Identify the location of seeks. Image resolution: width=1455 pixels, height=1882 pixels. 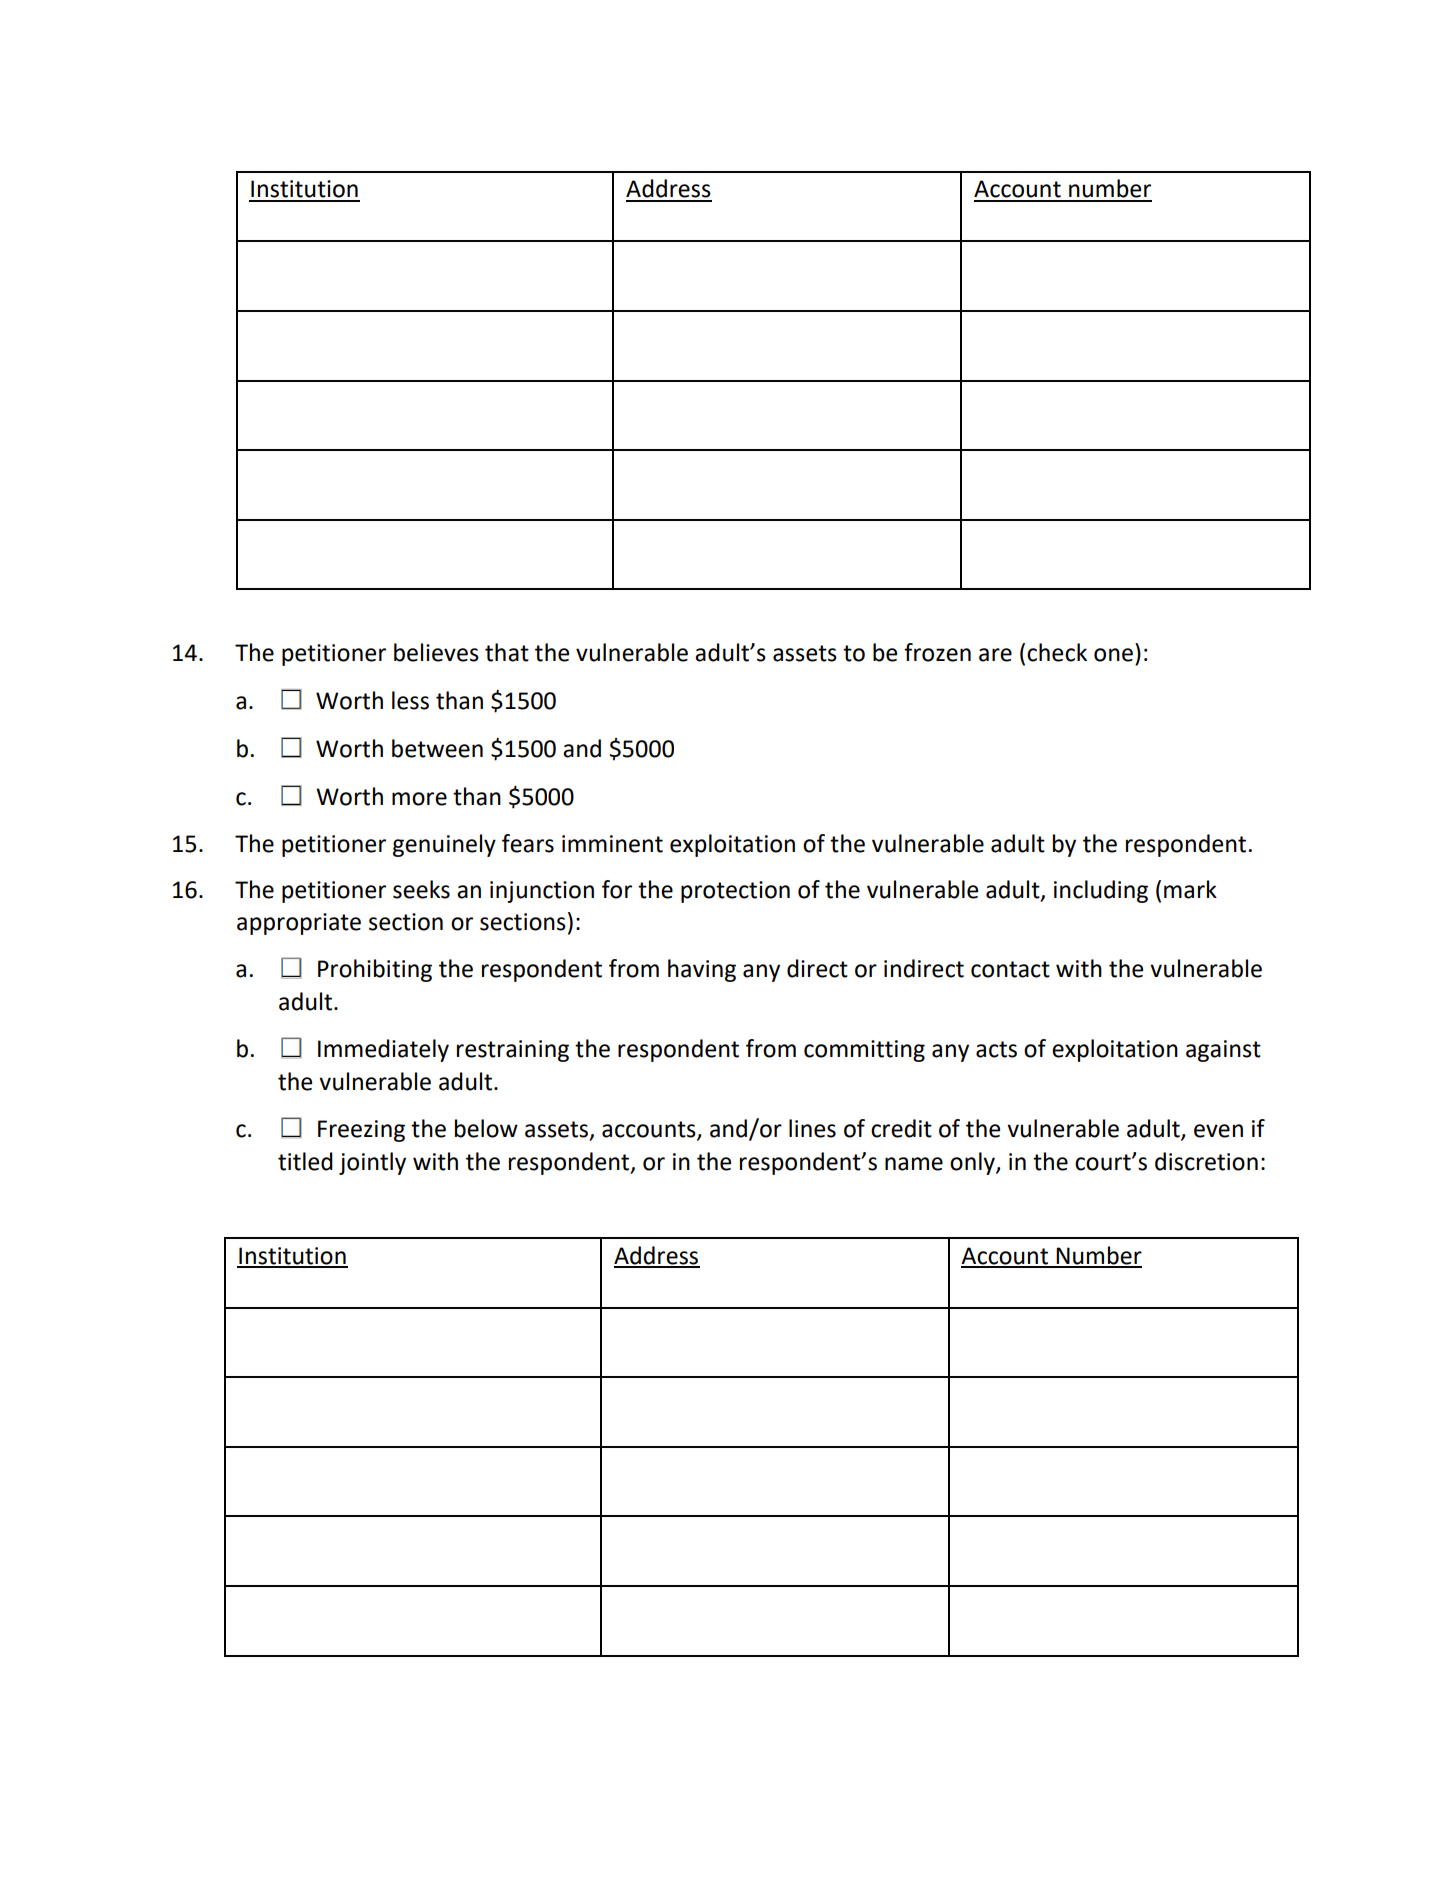
(421, 889).
